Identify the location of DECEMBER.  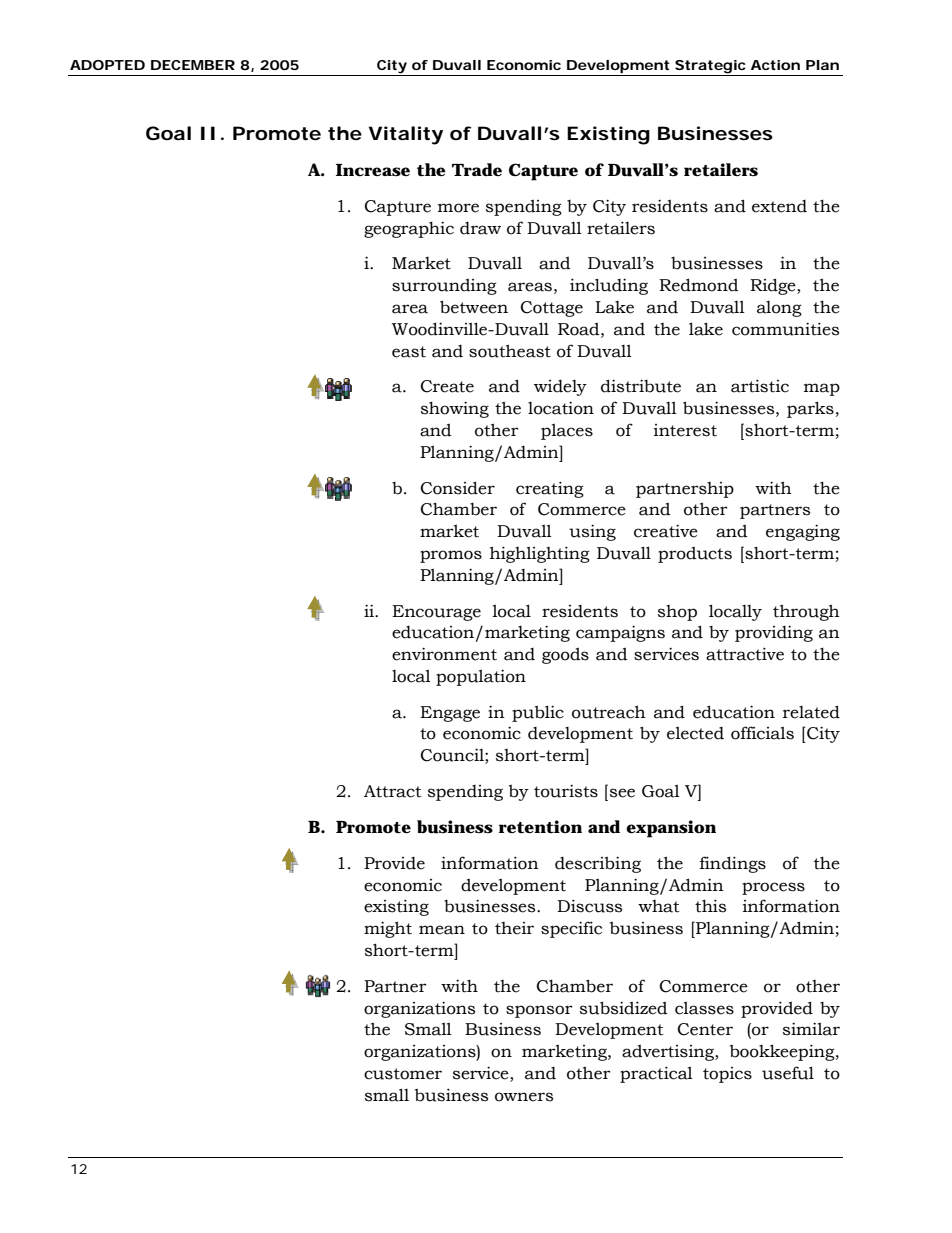
(193, 65).
